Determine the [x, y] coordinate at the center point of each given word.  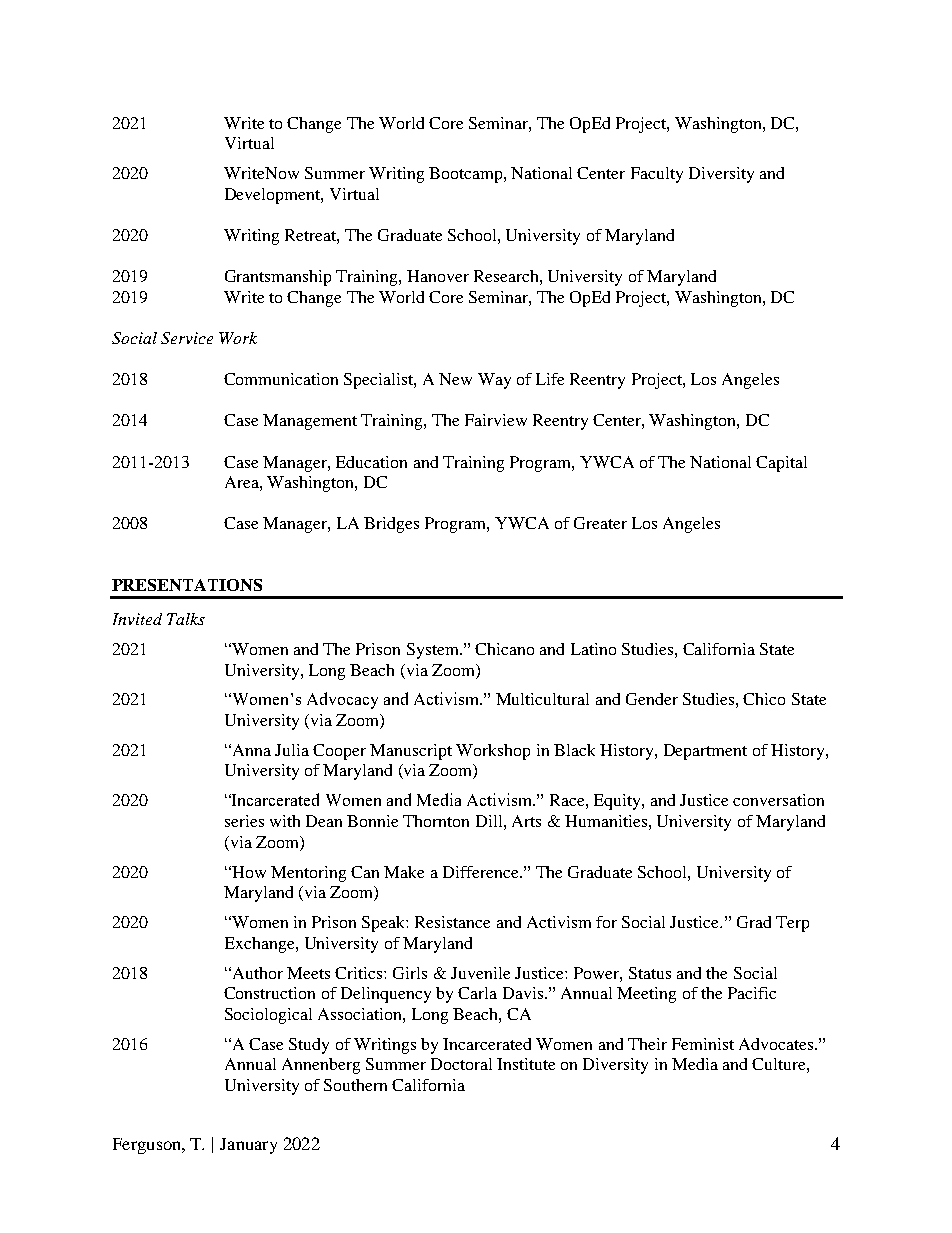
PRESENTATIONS [187, 585]
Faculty [657, 175]
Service [187, 338]
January [248, 1146]
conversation [778, 800]
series [244, 821]
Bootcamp [467, 175]
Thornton [436, 821]
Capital [781, 464]
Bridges [391, 525]
